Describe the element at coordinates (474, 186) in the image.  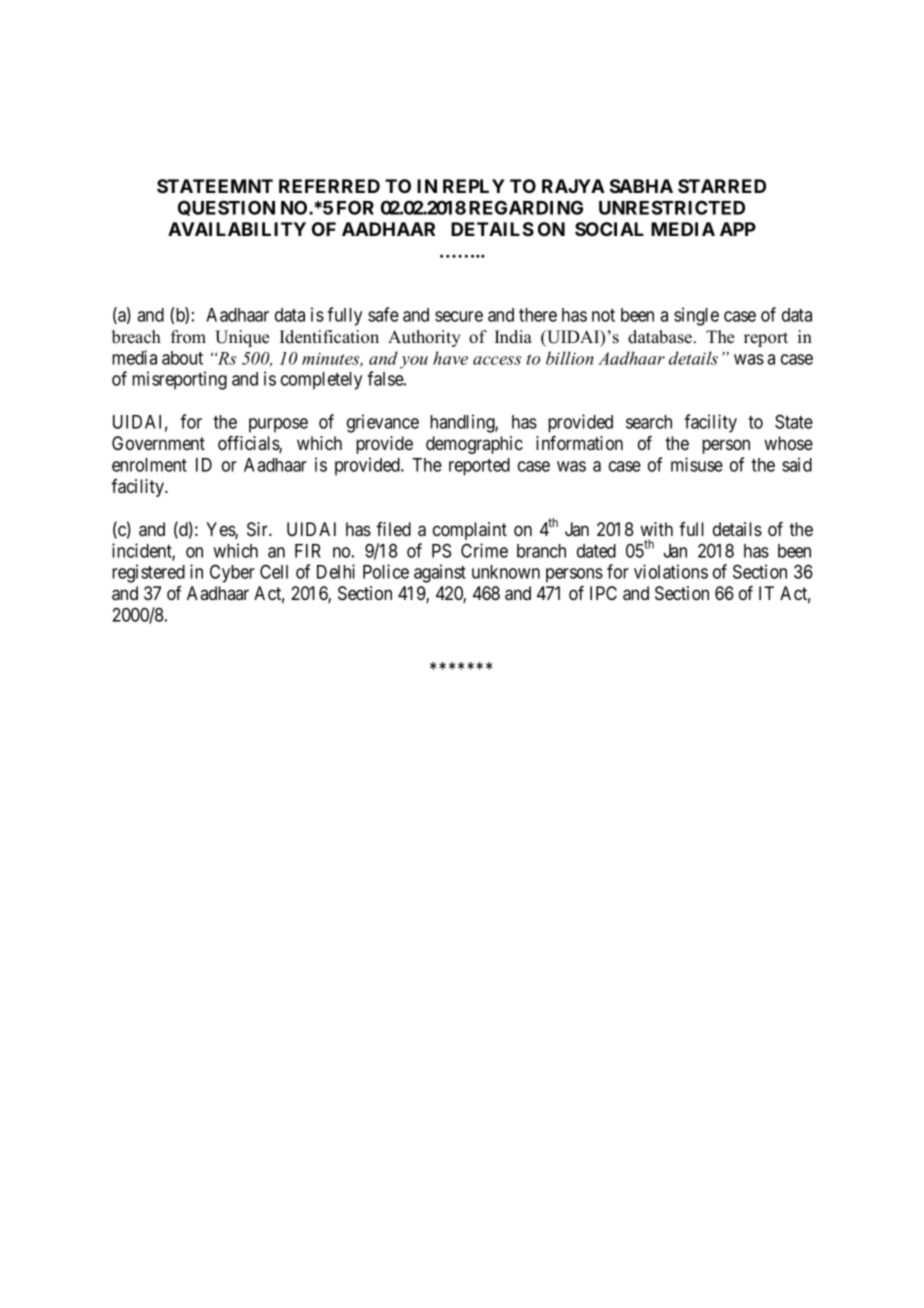
I see `REPLY` at that location.
